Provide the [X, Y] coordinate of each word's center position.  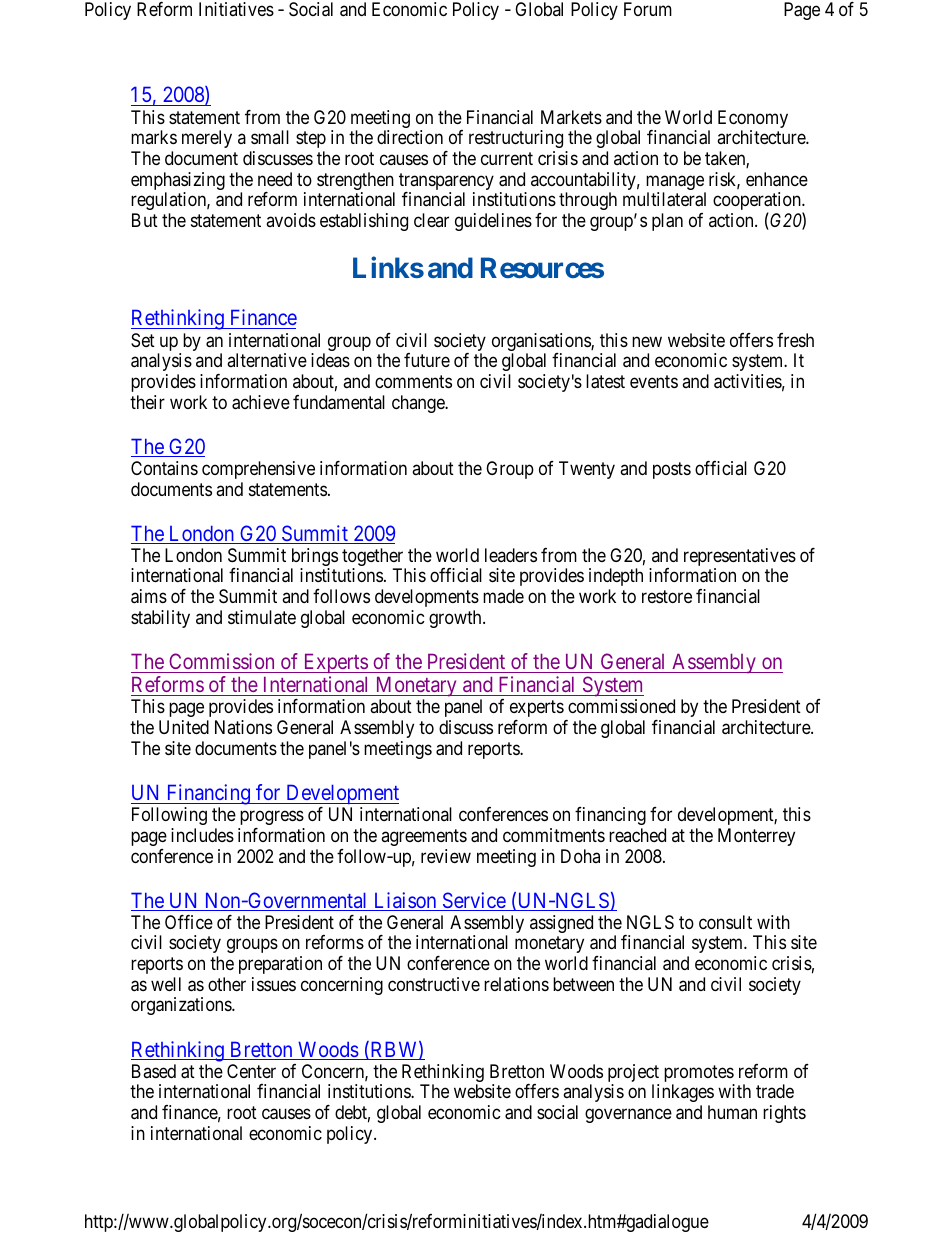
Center [251, 1071]
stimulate [262, 617]
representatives [740, 558]
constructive [434, 984]
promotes [699, 1075]
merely [207, 139]
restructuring [516, 139]
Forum [648, 9]
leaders [511, 555]
